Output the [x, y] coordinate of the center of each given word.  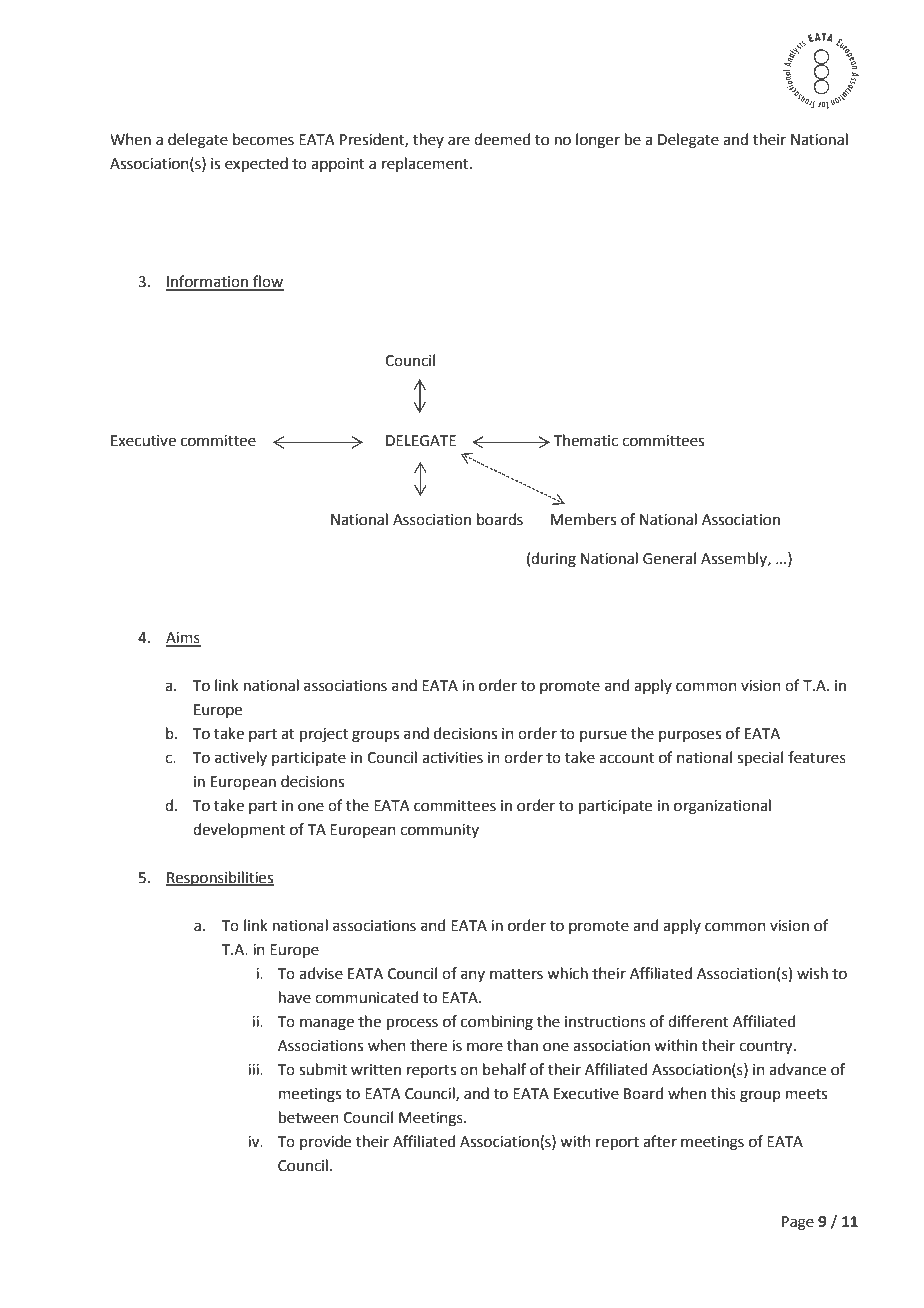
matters [516, 974]
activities [452, 758]
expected [256, 164]
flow [267, 282]
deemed [502, 139]
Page [798, 1223]
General [669, 558]
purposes [690, 736]
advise [321, 973]
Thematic [586, 440]
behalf [504, 1069]
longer [598, 141]
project [324, 735]
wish [812, 973]
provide [325, 1142]
